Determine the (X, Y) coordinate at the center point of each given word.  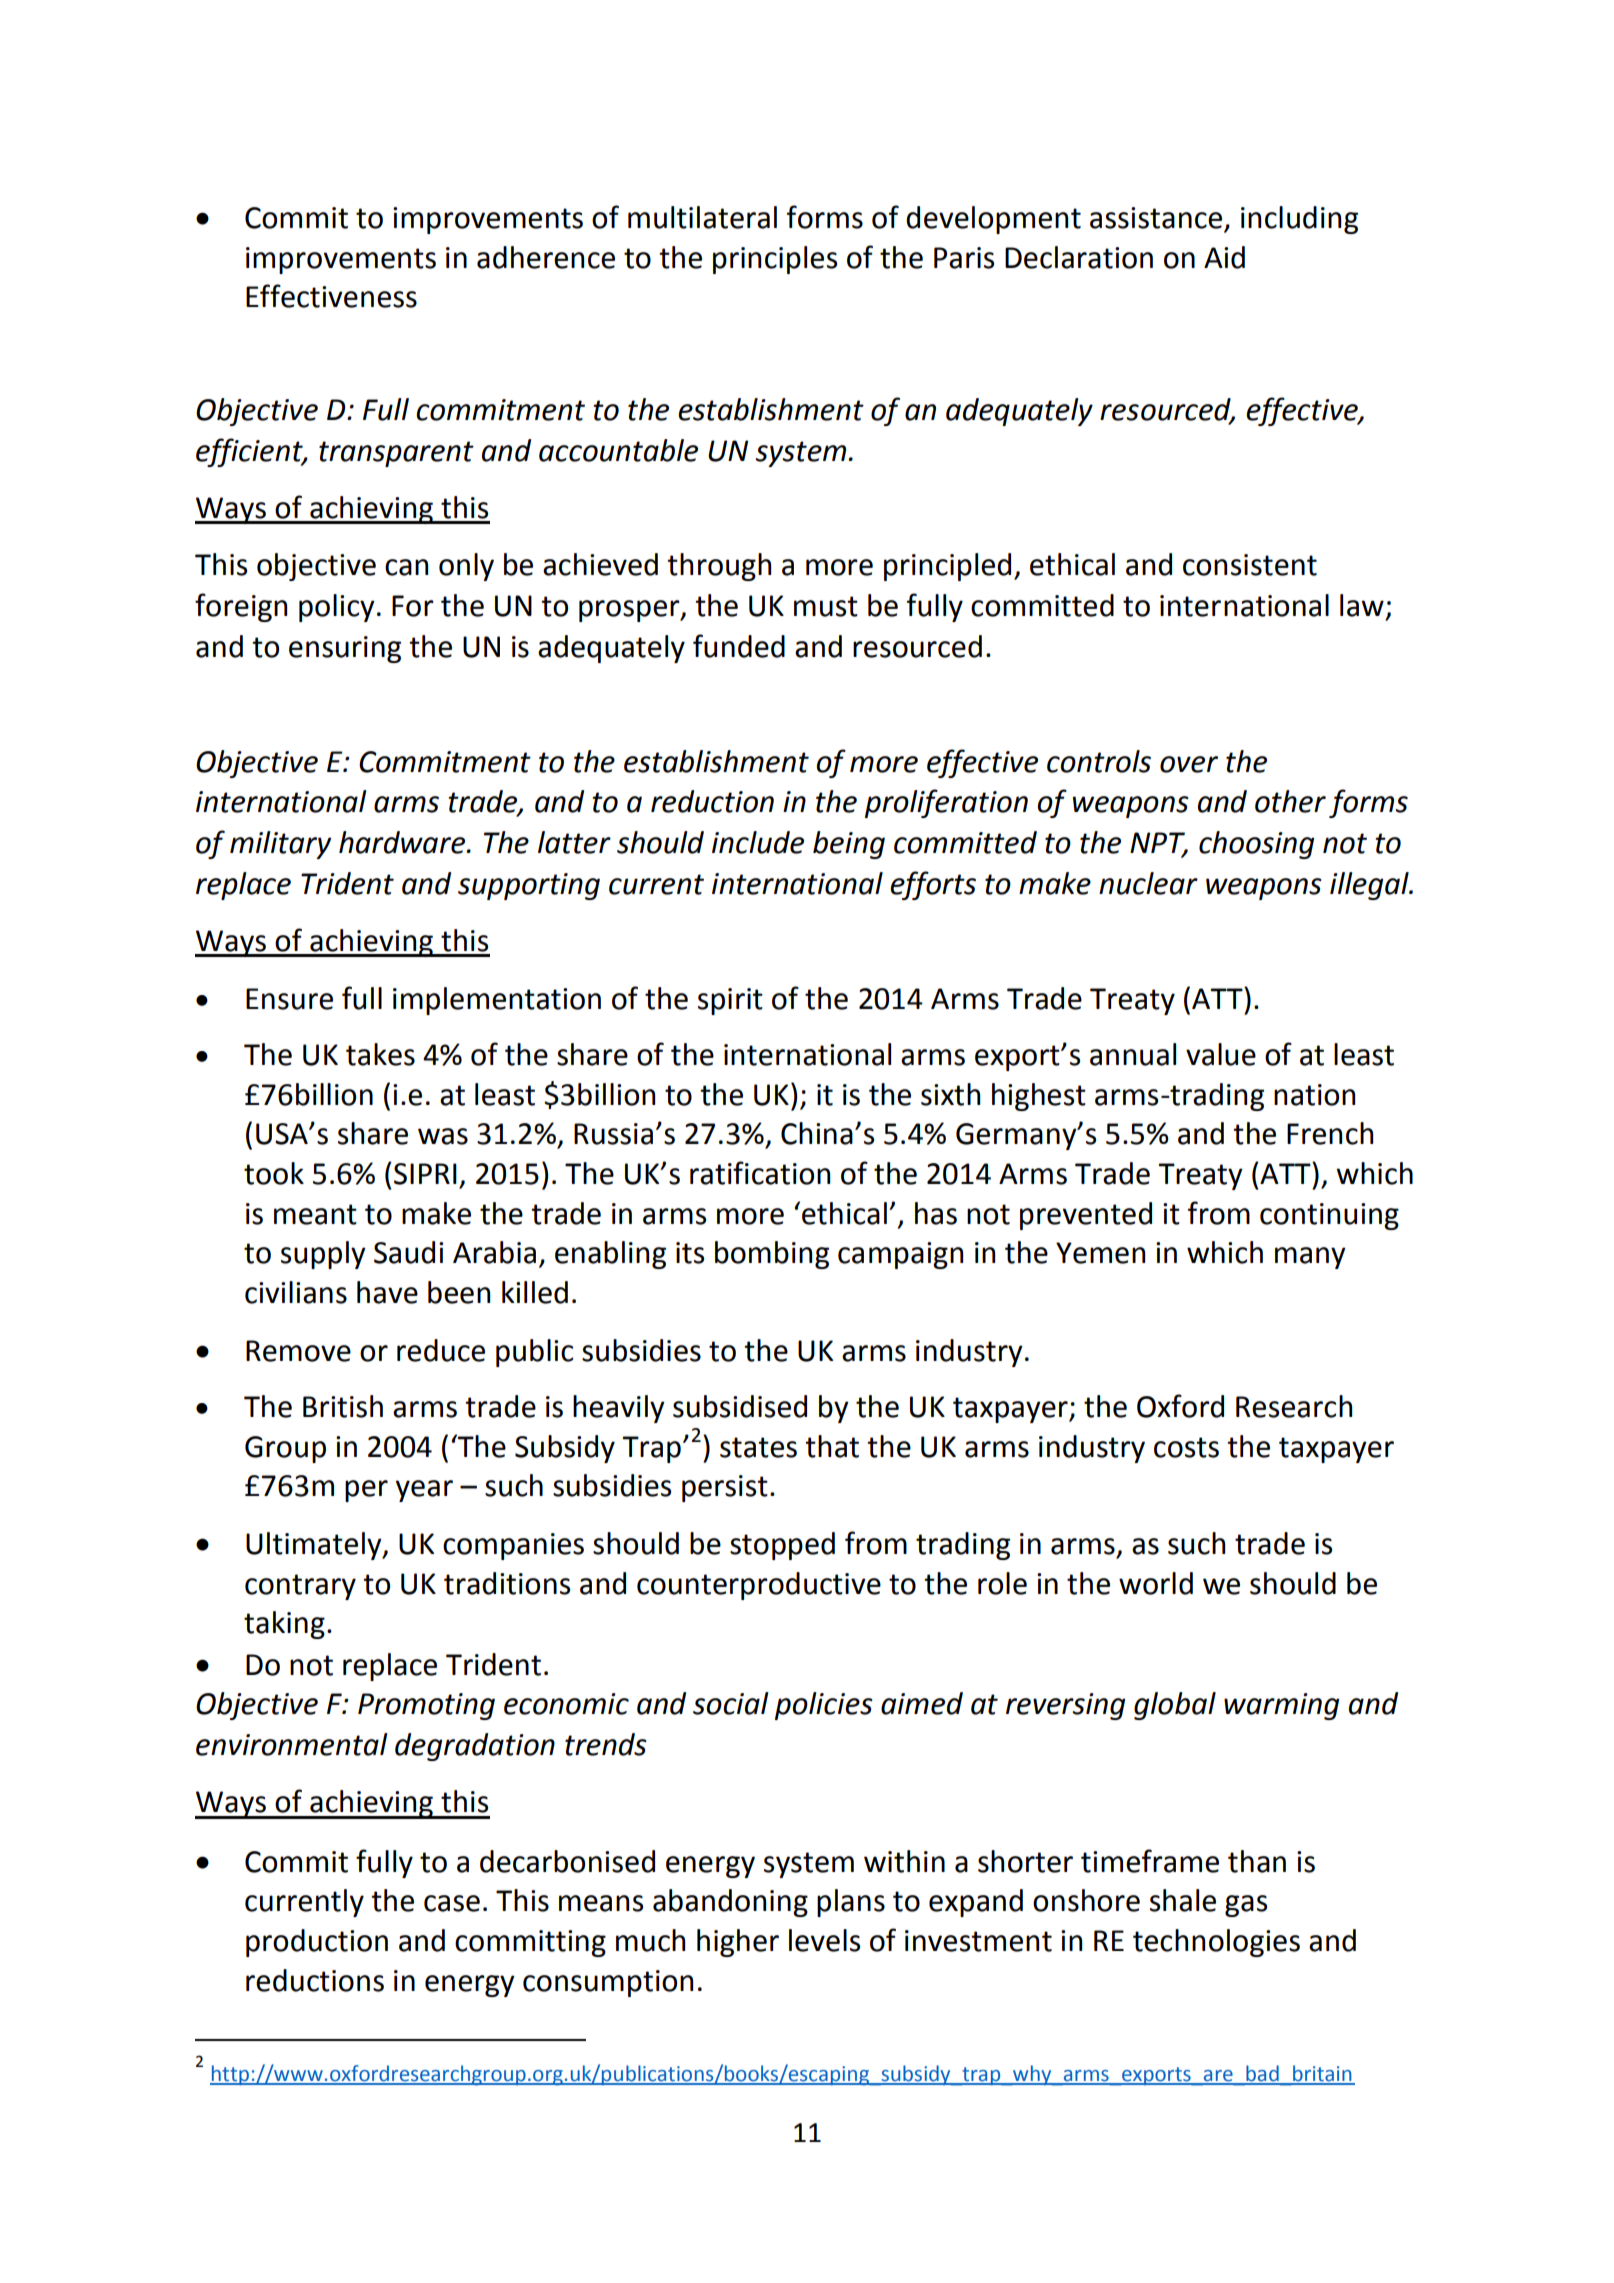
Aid (1224, 257)
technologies (1216, 1943)
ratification (760, 1173)
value (1221, 1054)
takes (380, 1054)
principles (775, 260)
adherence (546, 257)
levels (824, 1940)
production (317, 1943)
